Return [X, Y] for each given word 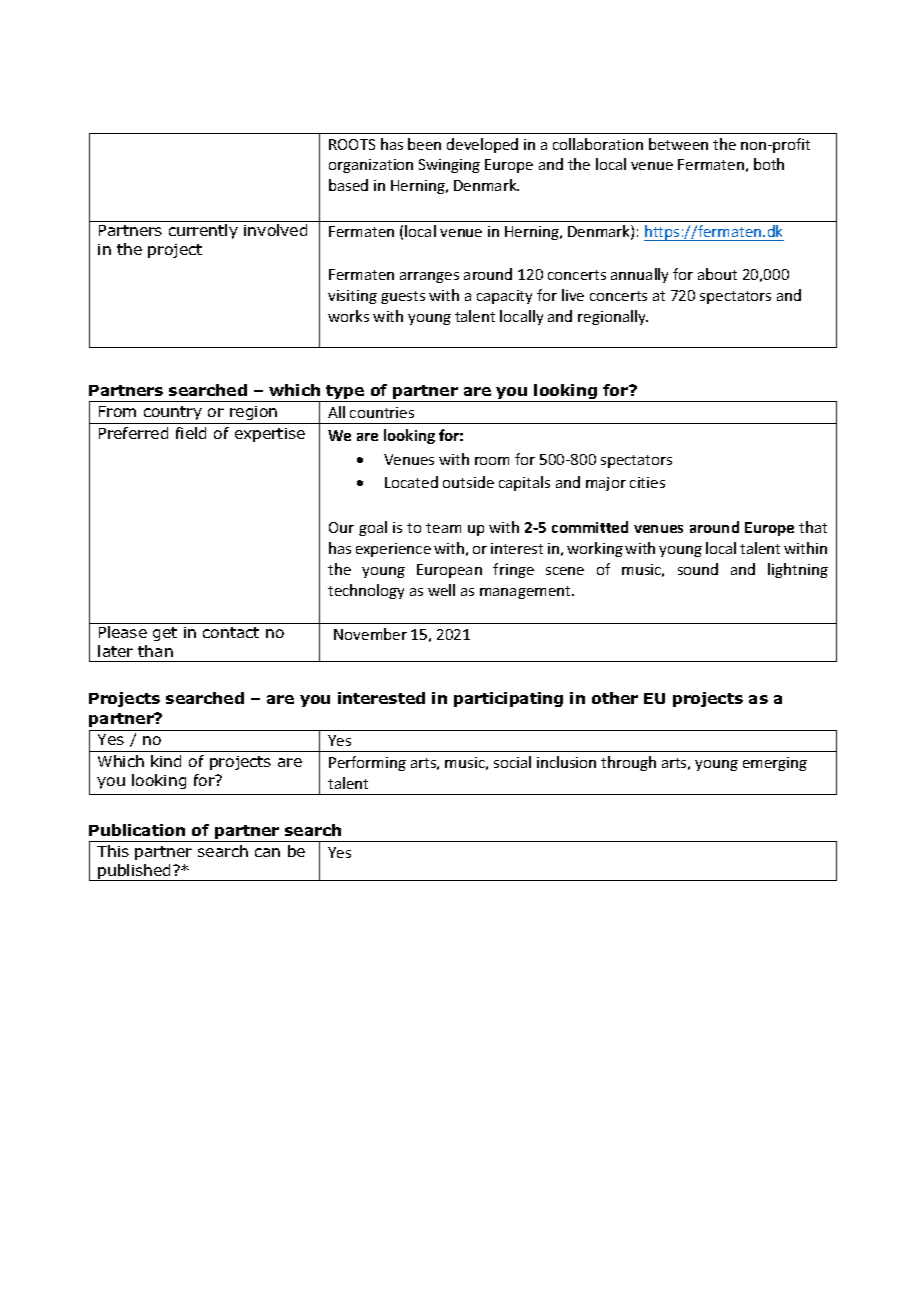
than [155, 651]
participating [508, 699]
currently [203, 231]
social [512, 762]
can [267, 852]
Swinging [449, 166]
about [717, 274]
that [813, 527]
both [769, 164]
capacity [504, 297]
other [615, 698]
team [443, 528]
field [191, 433]
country [173, 413]
